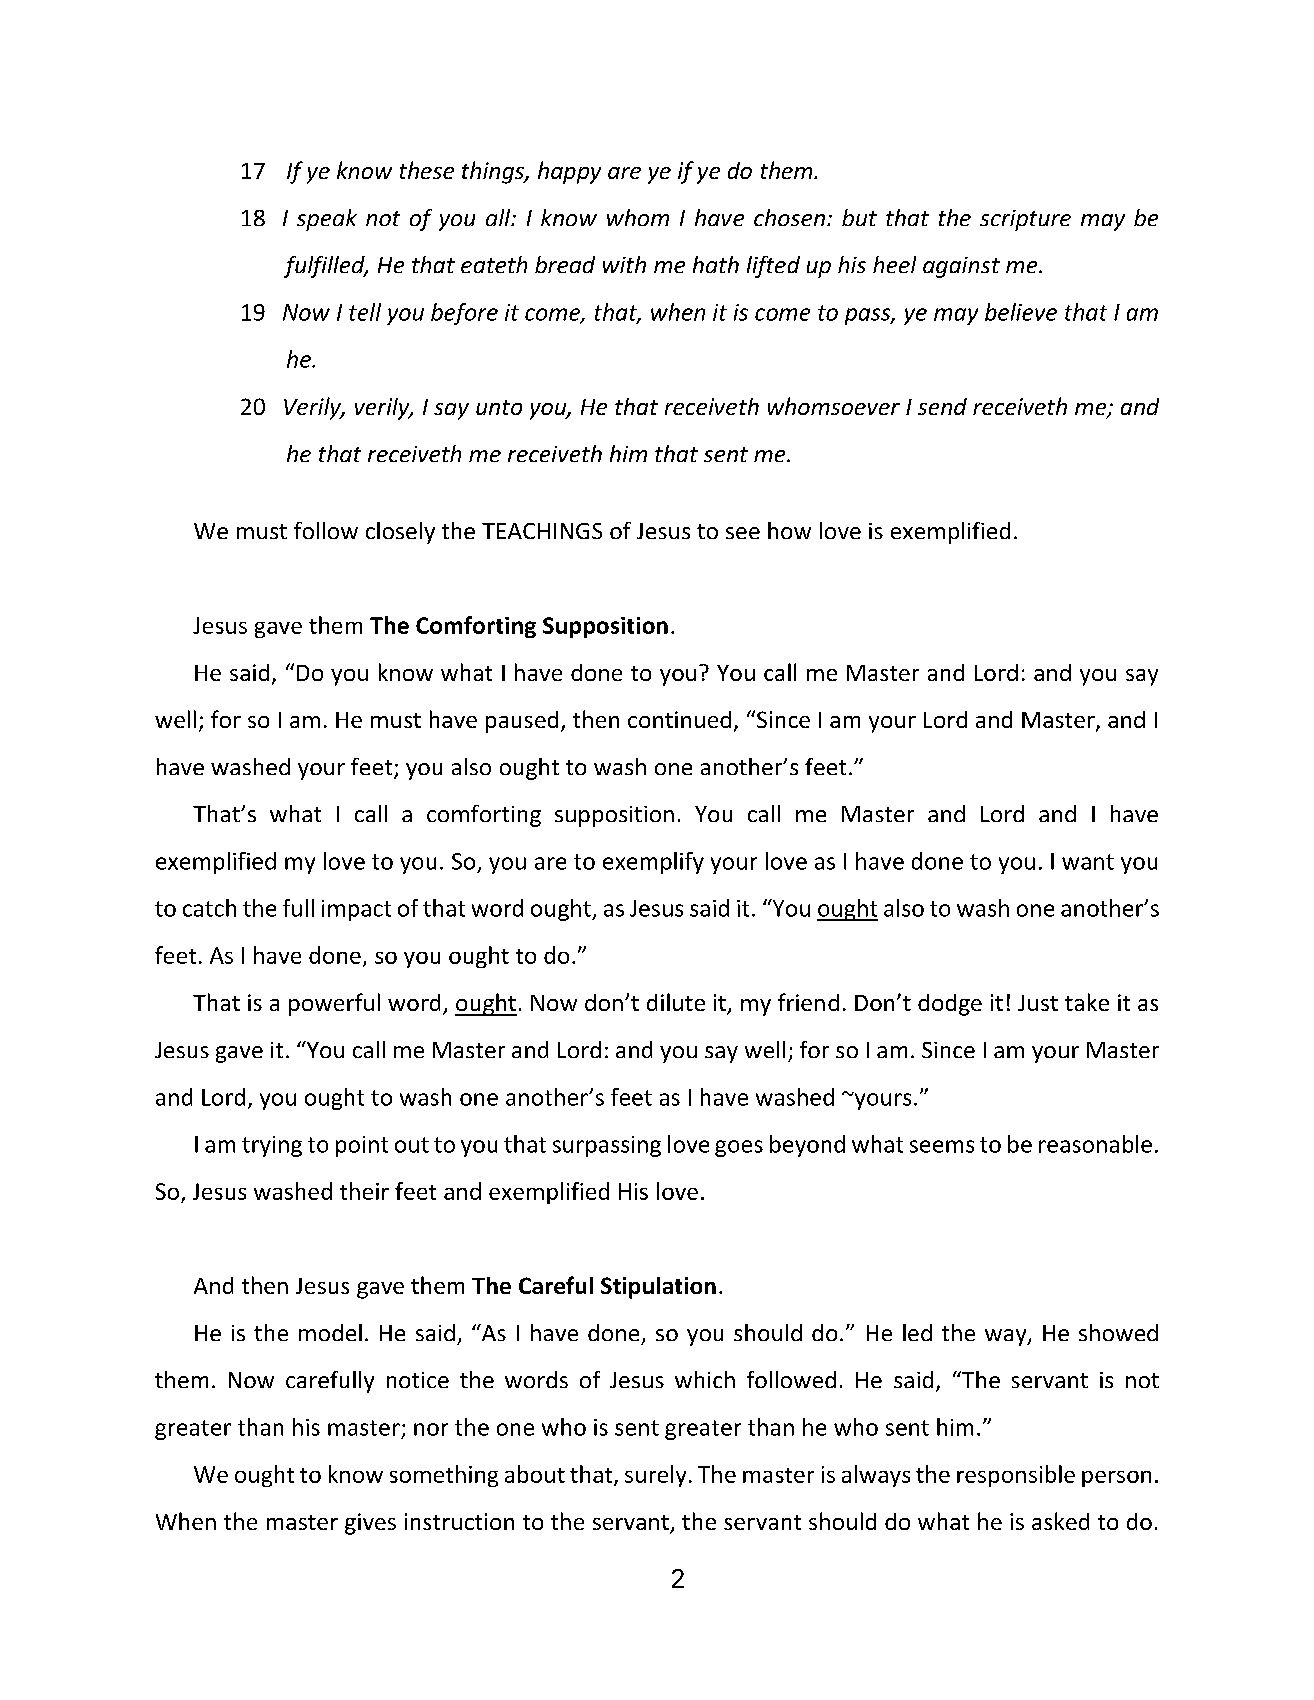 The height and width of the screenshot is (1700, 1314). I want to click on powerful, so click(334, 1004).
